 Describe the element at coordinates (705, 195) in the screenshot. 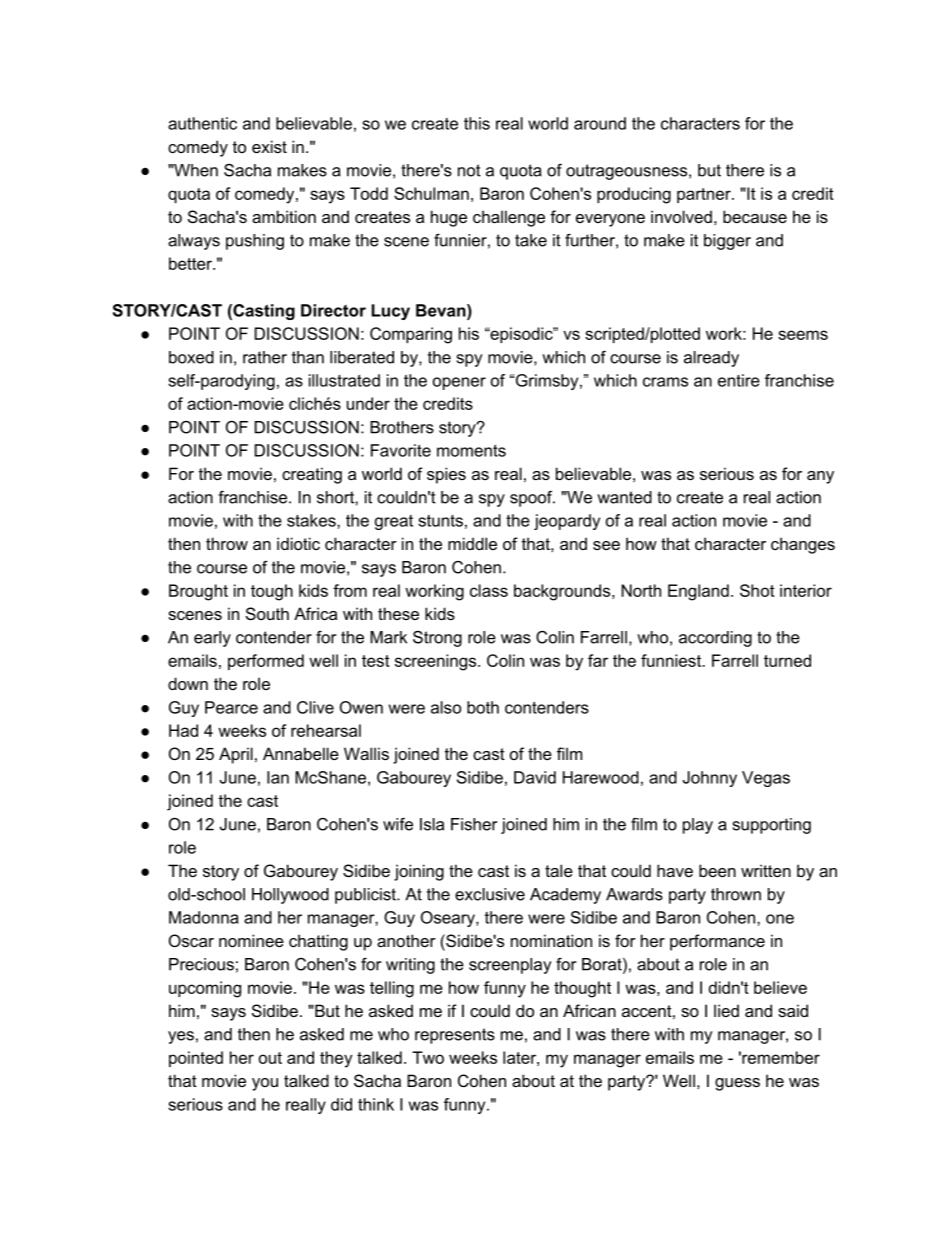

I see `partner` at that location.
